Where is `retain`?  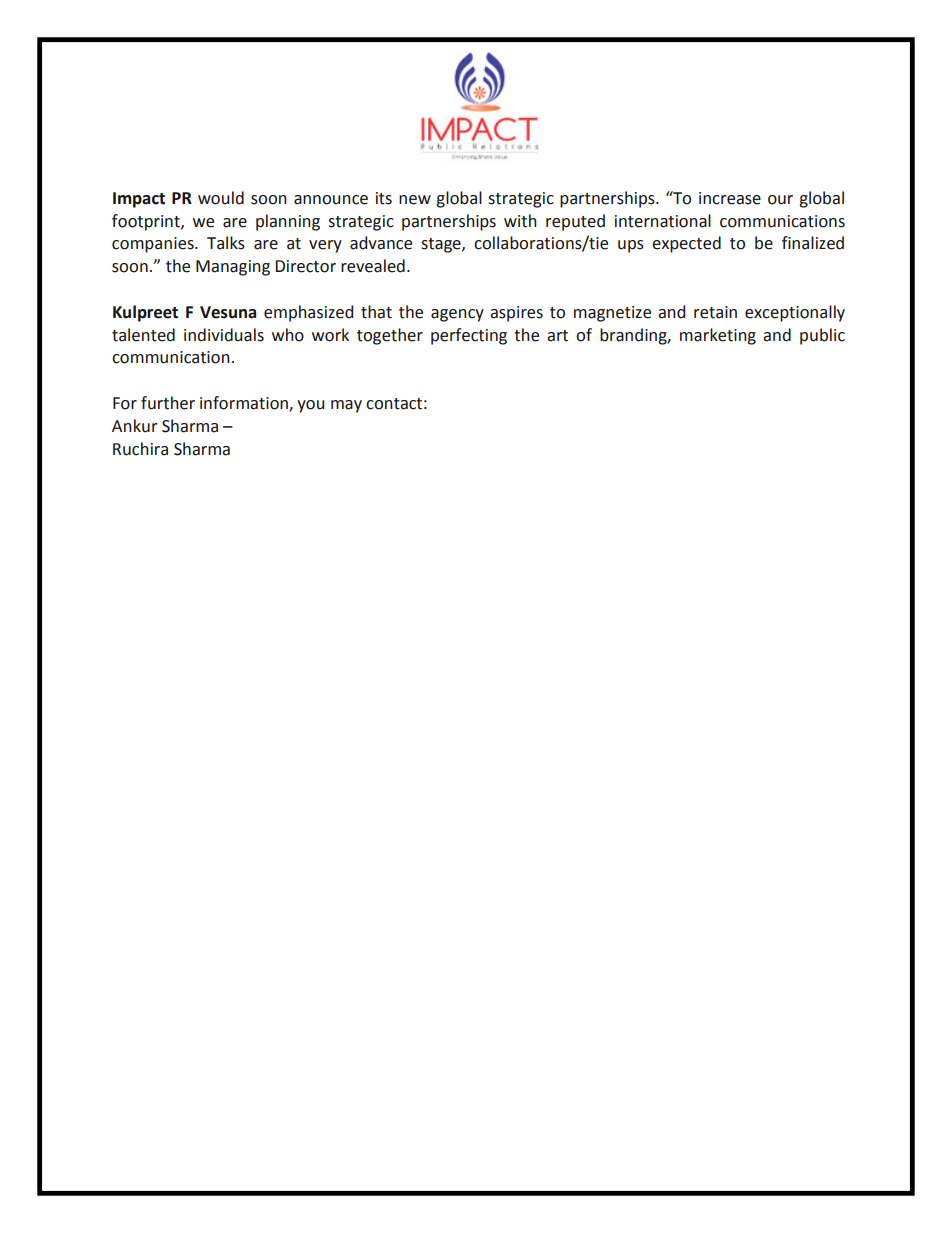 retain is located at coordinates (715, 312).
